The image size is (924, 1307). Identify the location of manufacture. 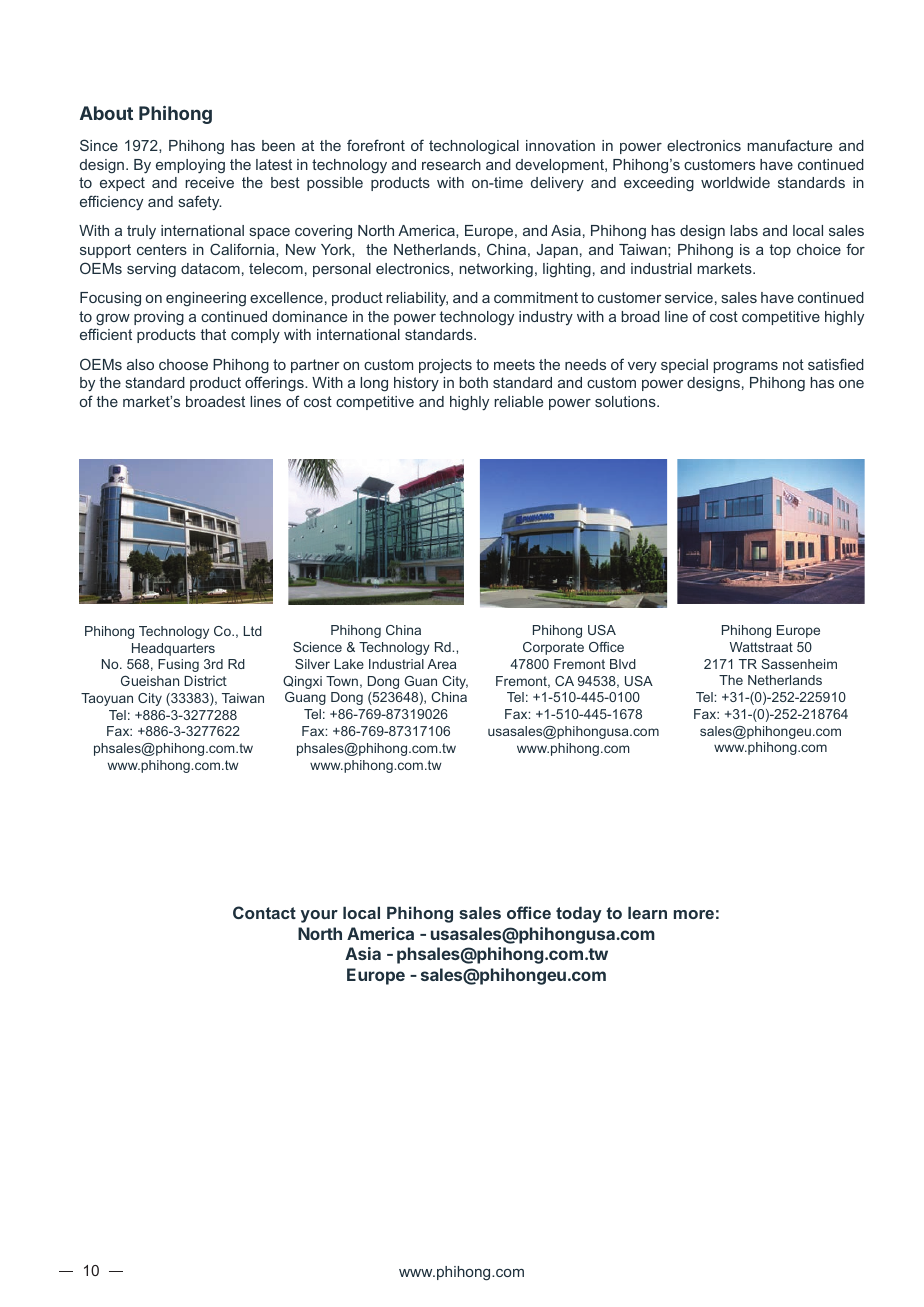
(790, 145).
